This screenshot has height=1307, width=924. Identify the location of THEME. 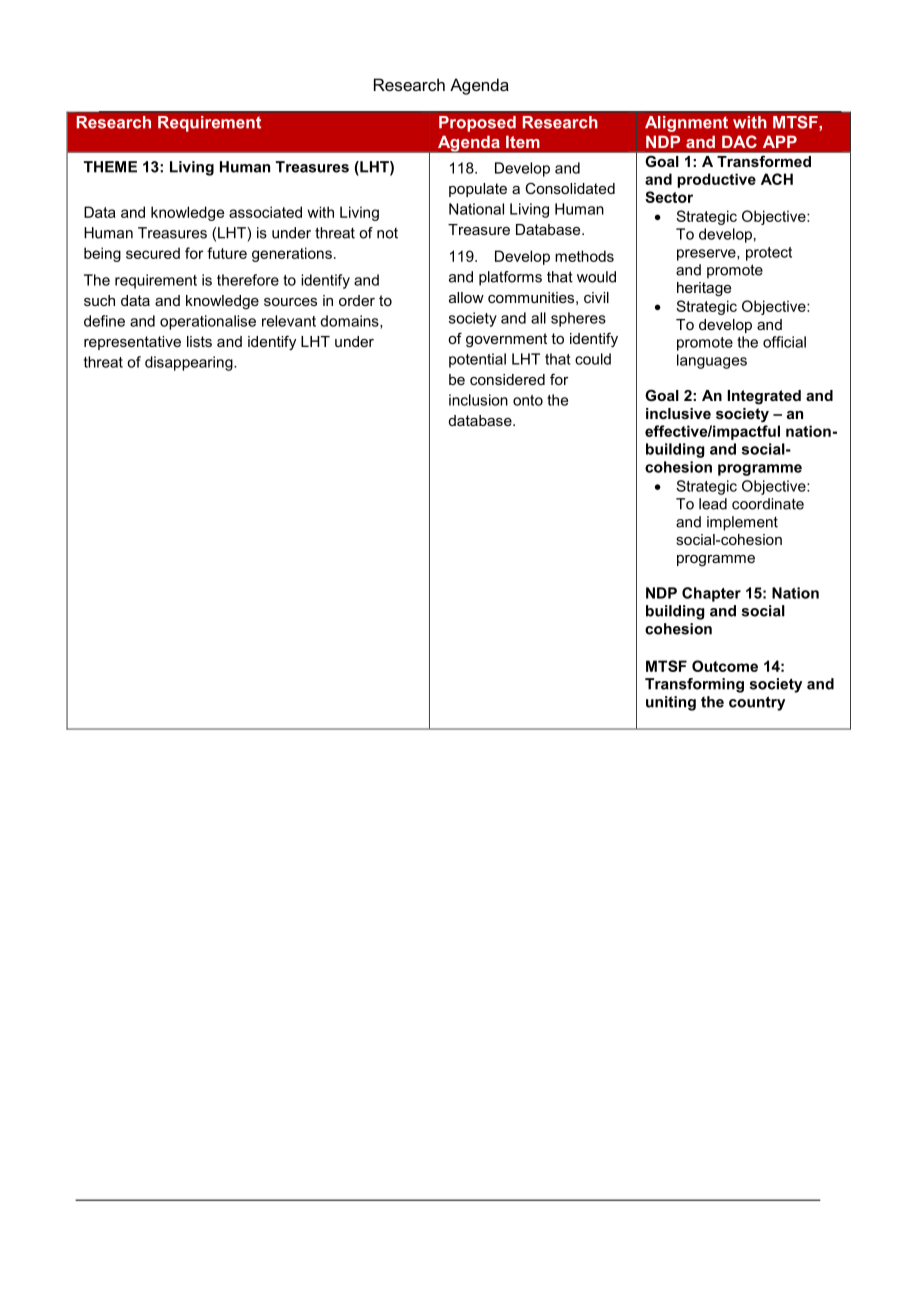
(110, 167).
